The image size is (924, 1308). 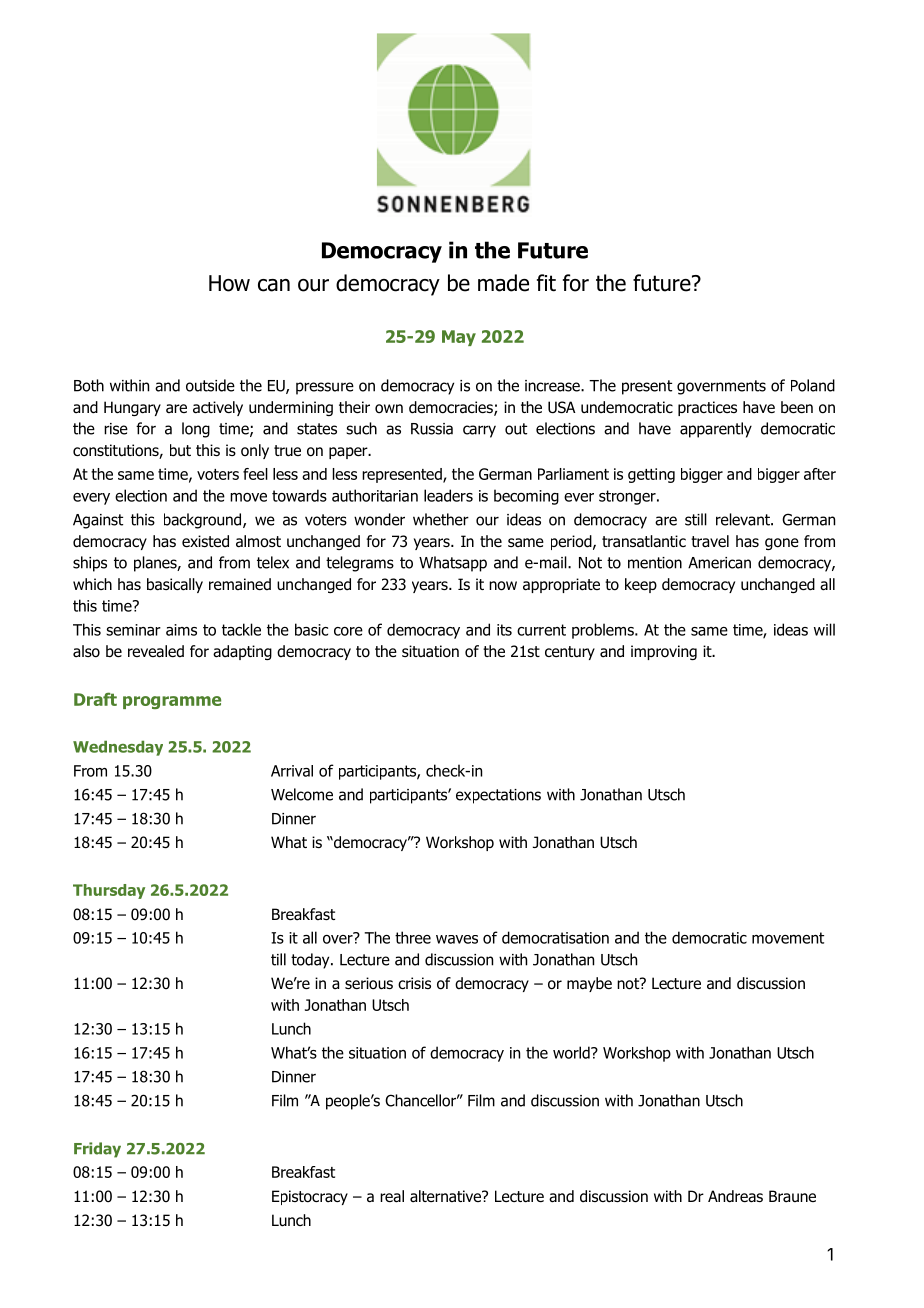 What do you see at coordinates (813, 385) in the page?
I see `Poland` at bounding box center [813, 385].
